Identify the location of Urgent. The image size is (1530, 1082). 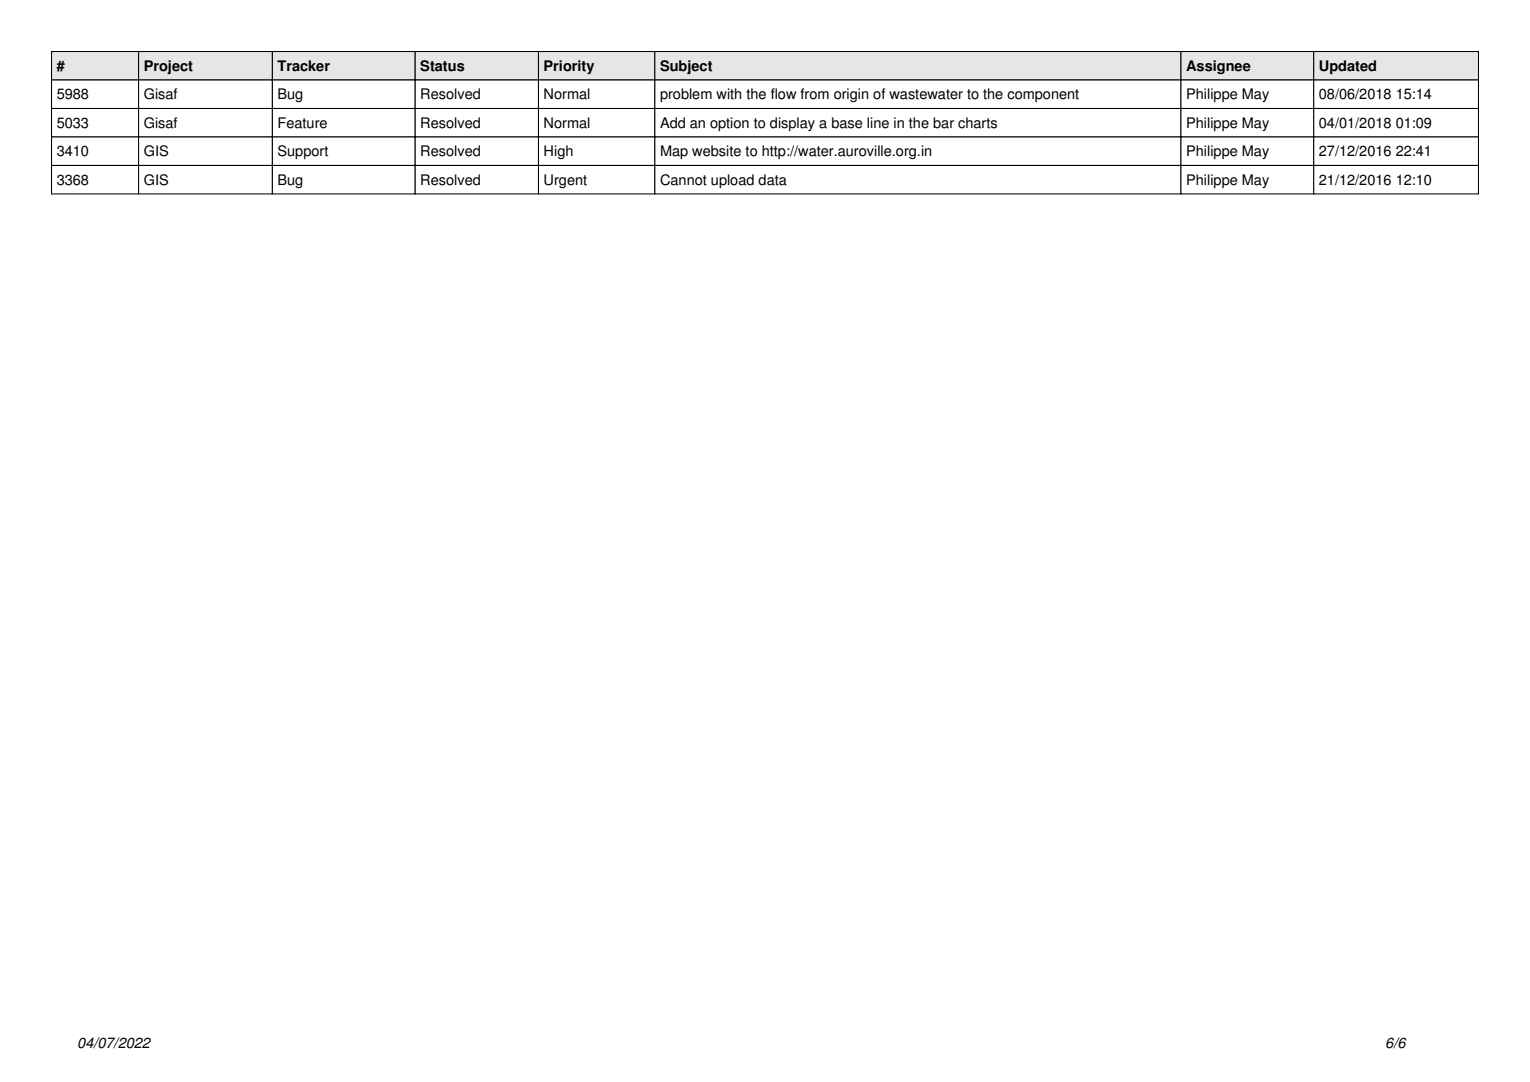
(565, 181).
